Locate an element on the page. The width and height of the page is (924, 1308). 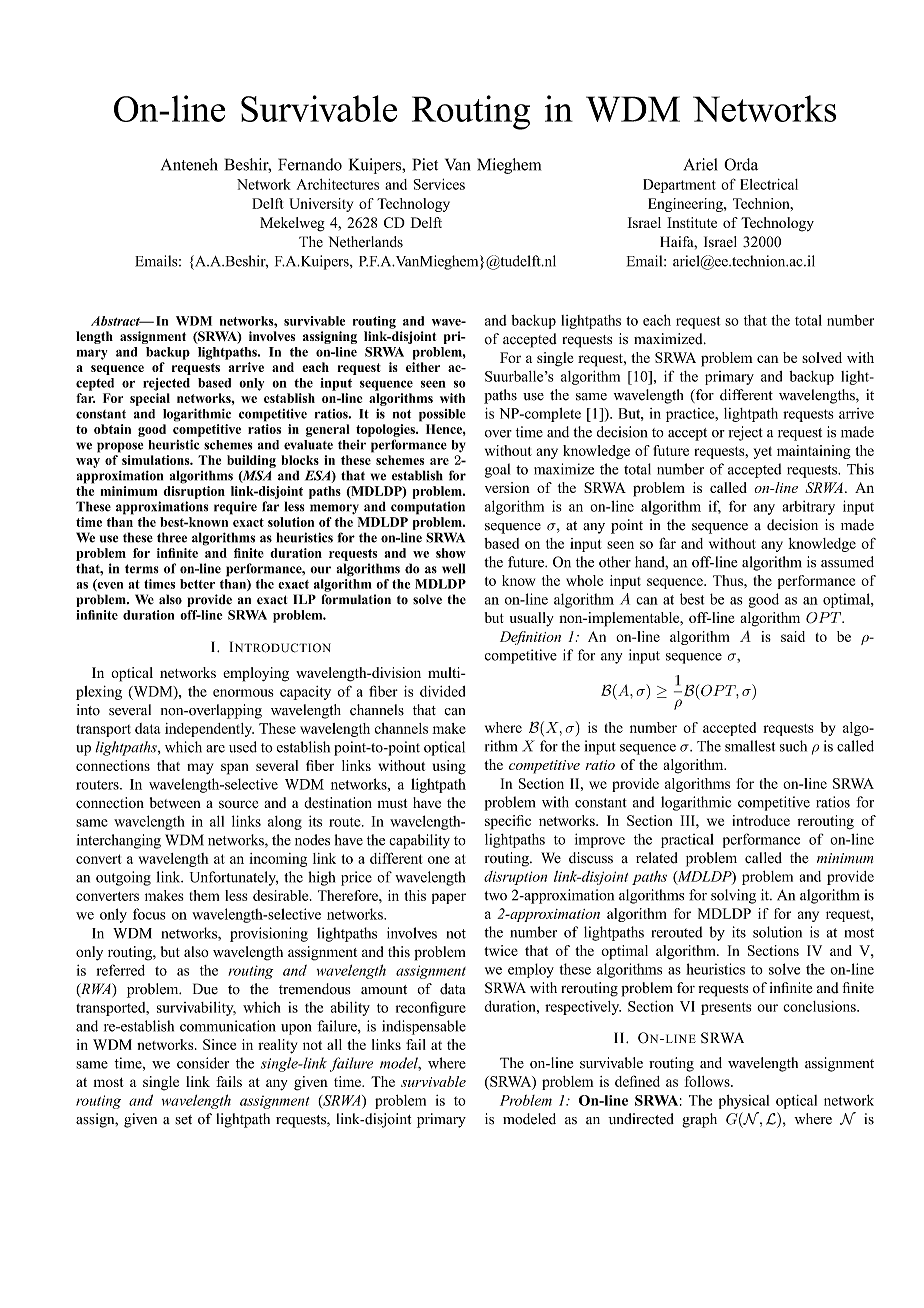
Electrical is located at coordinates (769, 184).
